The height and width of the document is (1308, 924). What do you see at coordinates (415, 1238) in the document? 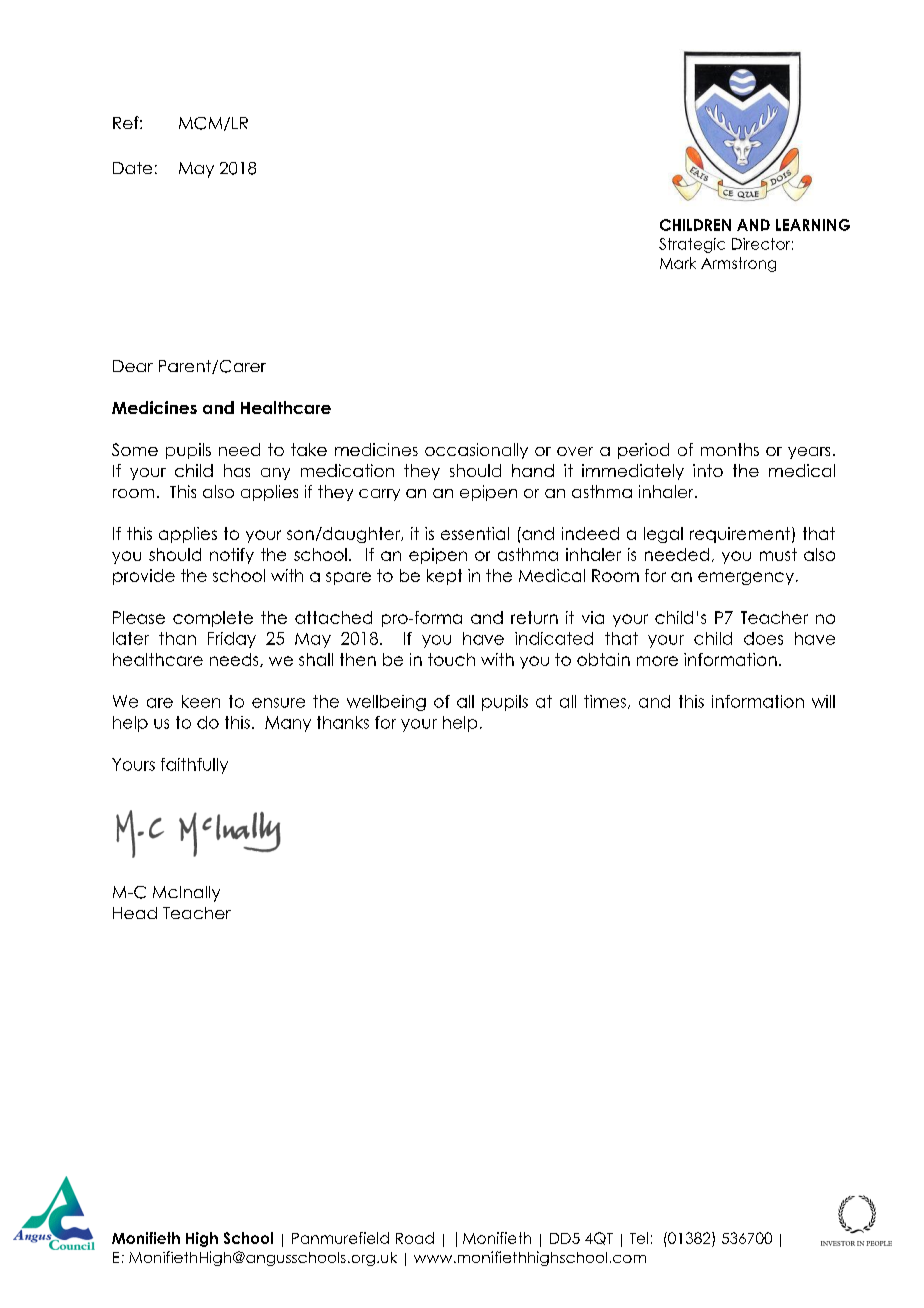
I see `Road` at bounding box center [415, 1238].
